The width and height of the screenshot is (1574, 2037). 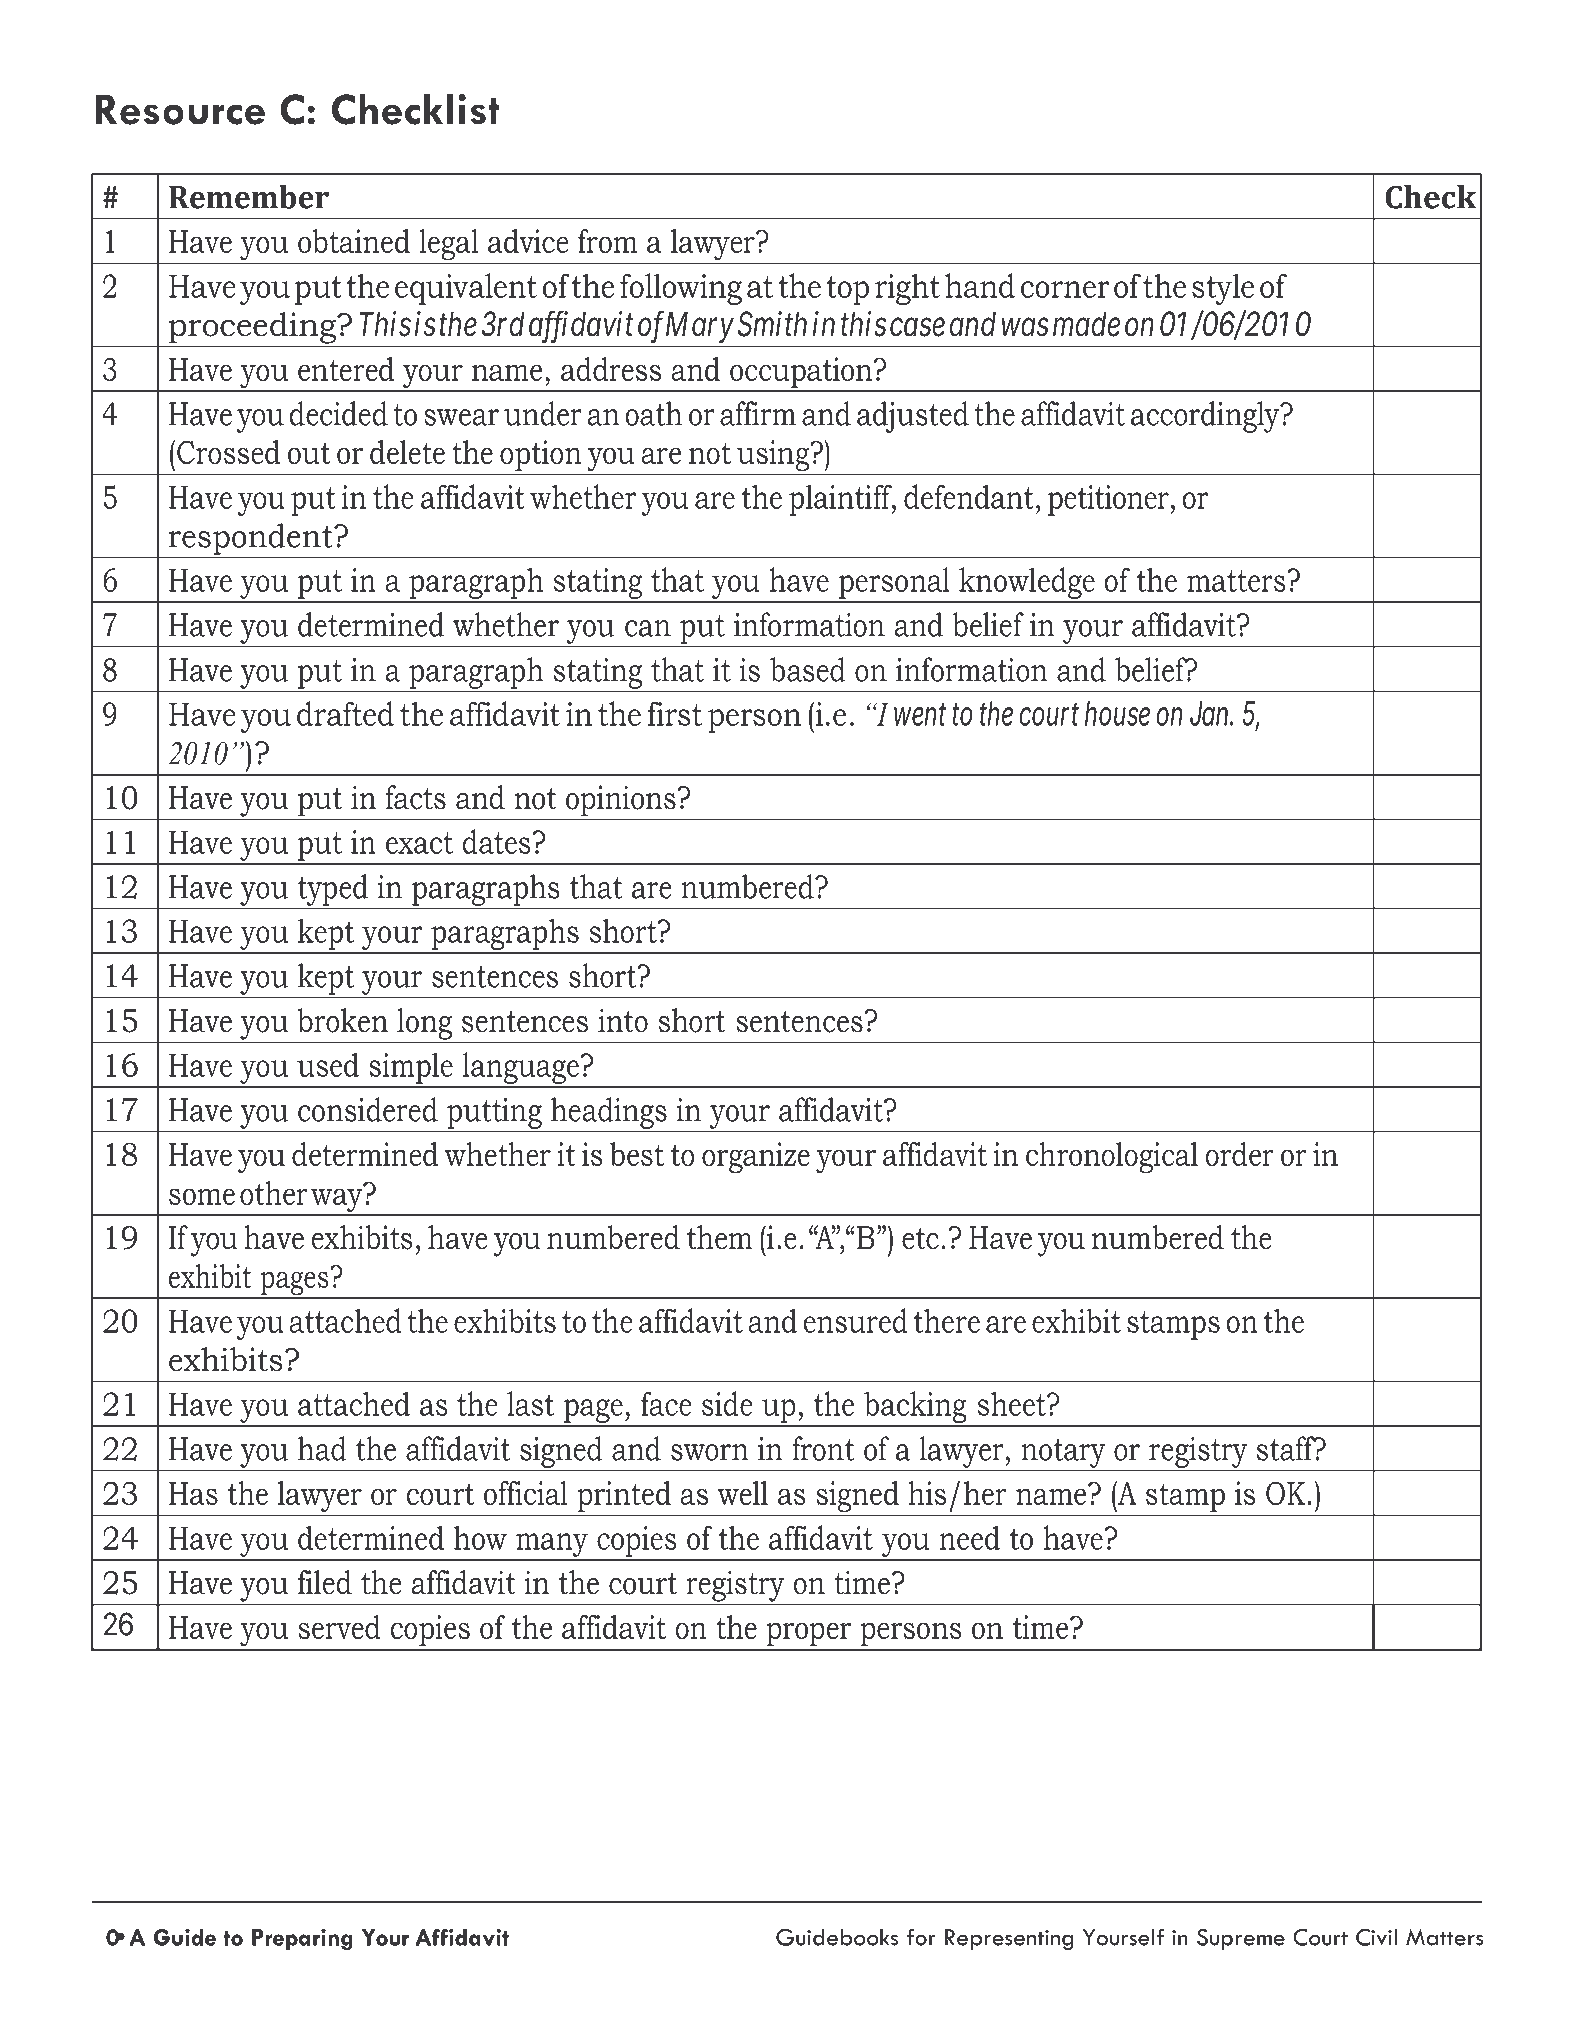 I want to click on Preparing, so click(x=302, y=1939).
